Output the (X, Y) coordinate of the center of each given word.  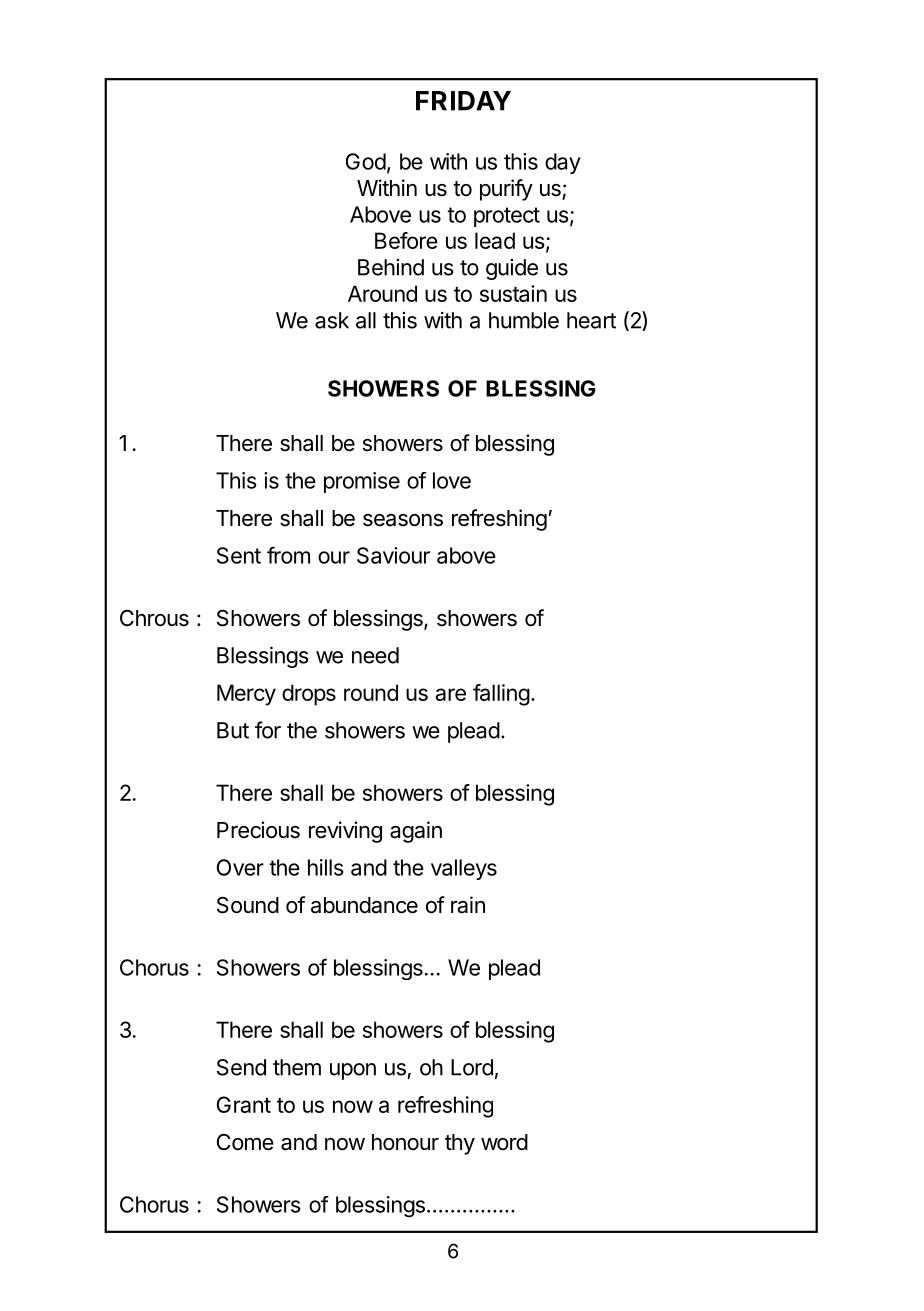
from (288, 555)
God (366, 161)
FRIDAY (463, 101)
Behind (391, 267)
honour (405, 1142)
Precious (258, 830)
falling (501, 695)
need (375, 655)
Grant (244, 1104)
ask (332, 320)
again (416, 832)
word (504, 1142)
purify (506, 190)
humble (524, 320)
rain (468, 905)
